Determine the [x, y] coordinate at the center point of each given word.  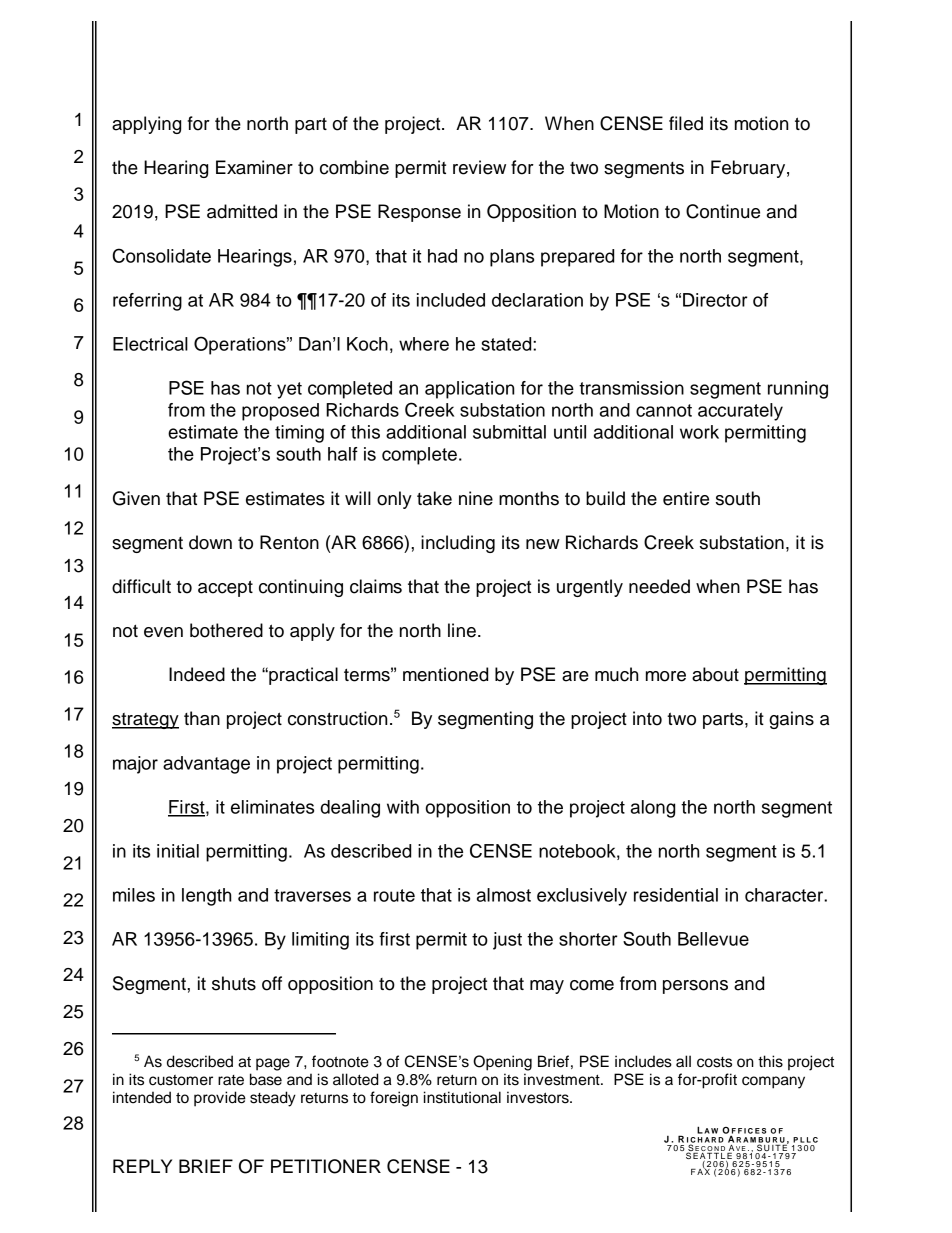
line [462, 630]
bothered [226, 630]
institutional [462, 1097]
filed [686, 123]
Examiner [254, 167]
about [715, 674]
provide [220, 1099]
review [479, 167]
